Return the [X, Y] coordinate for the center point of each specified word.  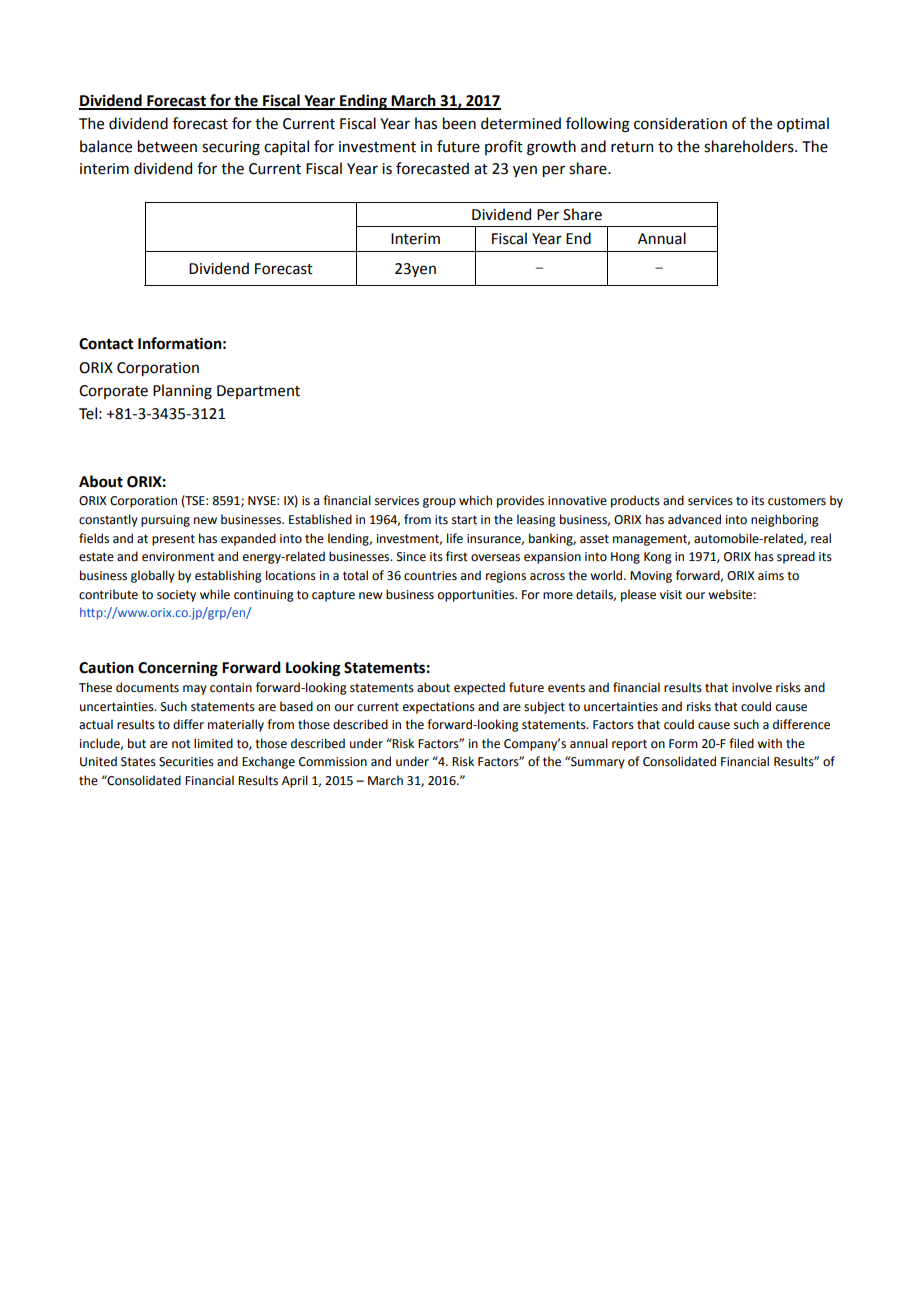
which [475, 500]
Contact [106, 344]
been [459, 123]
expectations [439, 708]
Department [258, 392]
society [176, 596]
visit [671, 595]
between [167, 146]
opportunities [477, 596]
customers [797, 501]
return [632, 147]
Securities [186, 762]
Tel [88, 413]
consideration [680, 123]
